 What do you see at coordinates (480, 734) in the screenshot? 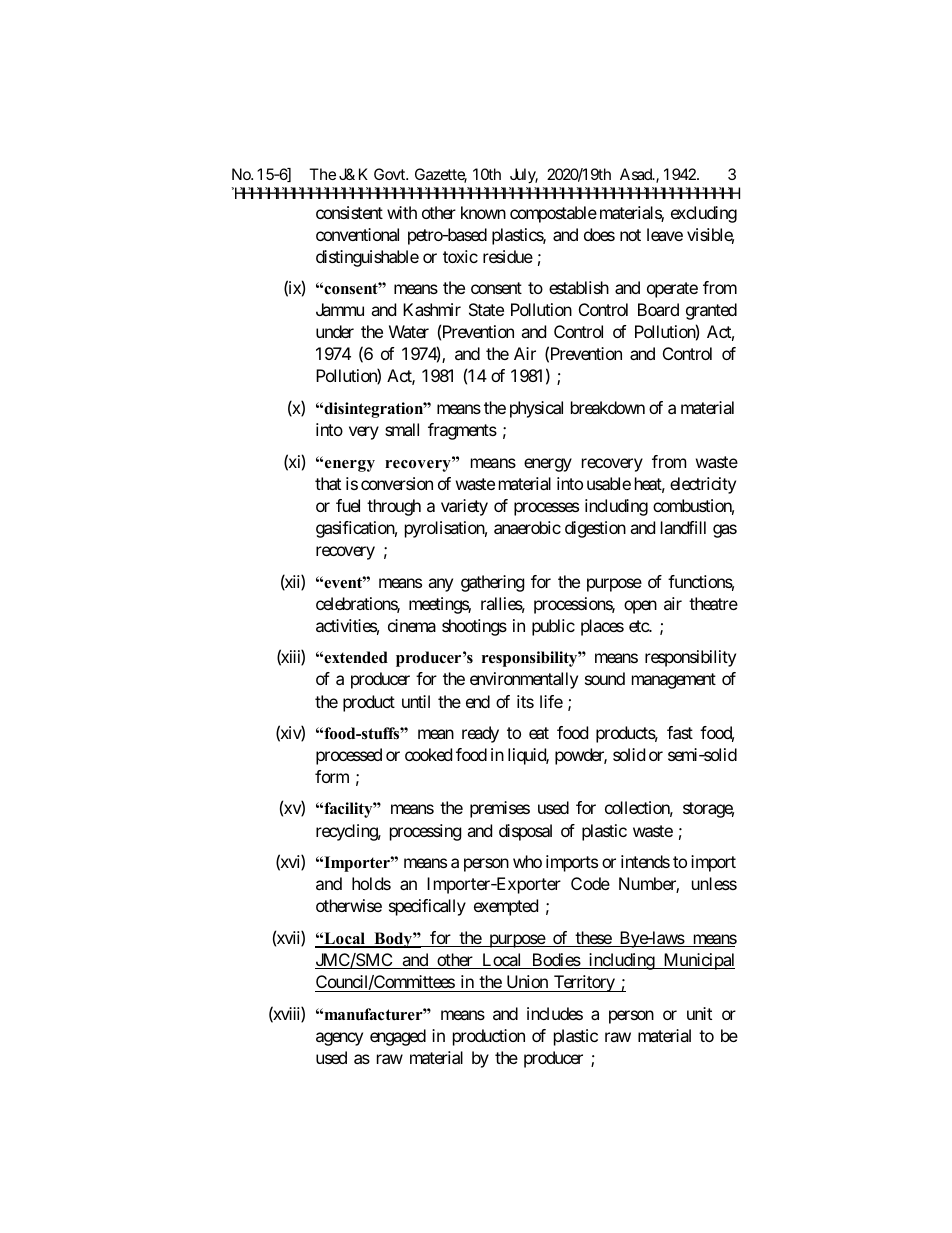
I see `ready` at bounding box center [480, 734].
